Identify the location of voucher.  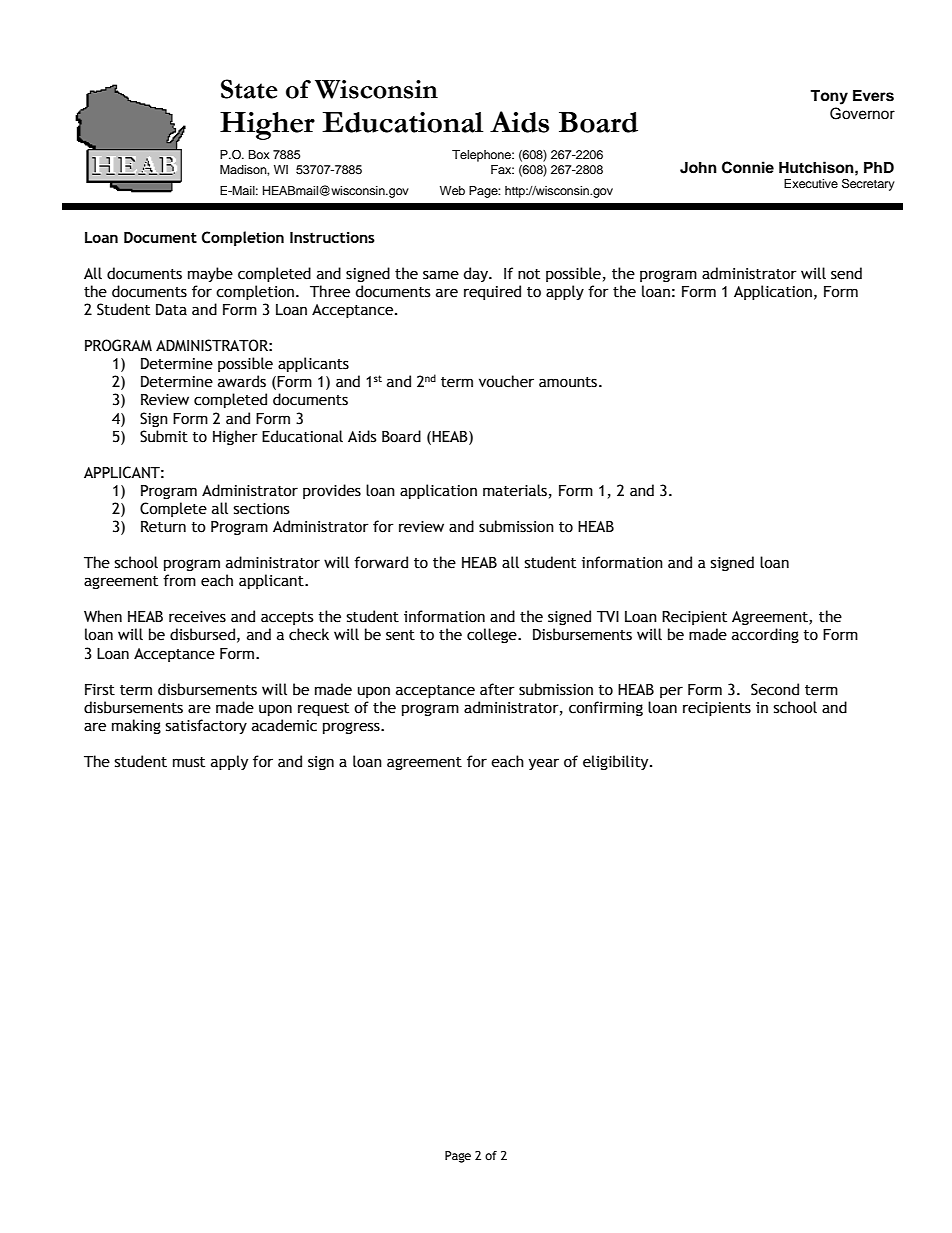
(506, 381).
